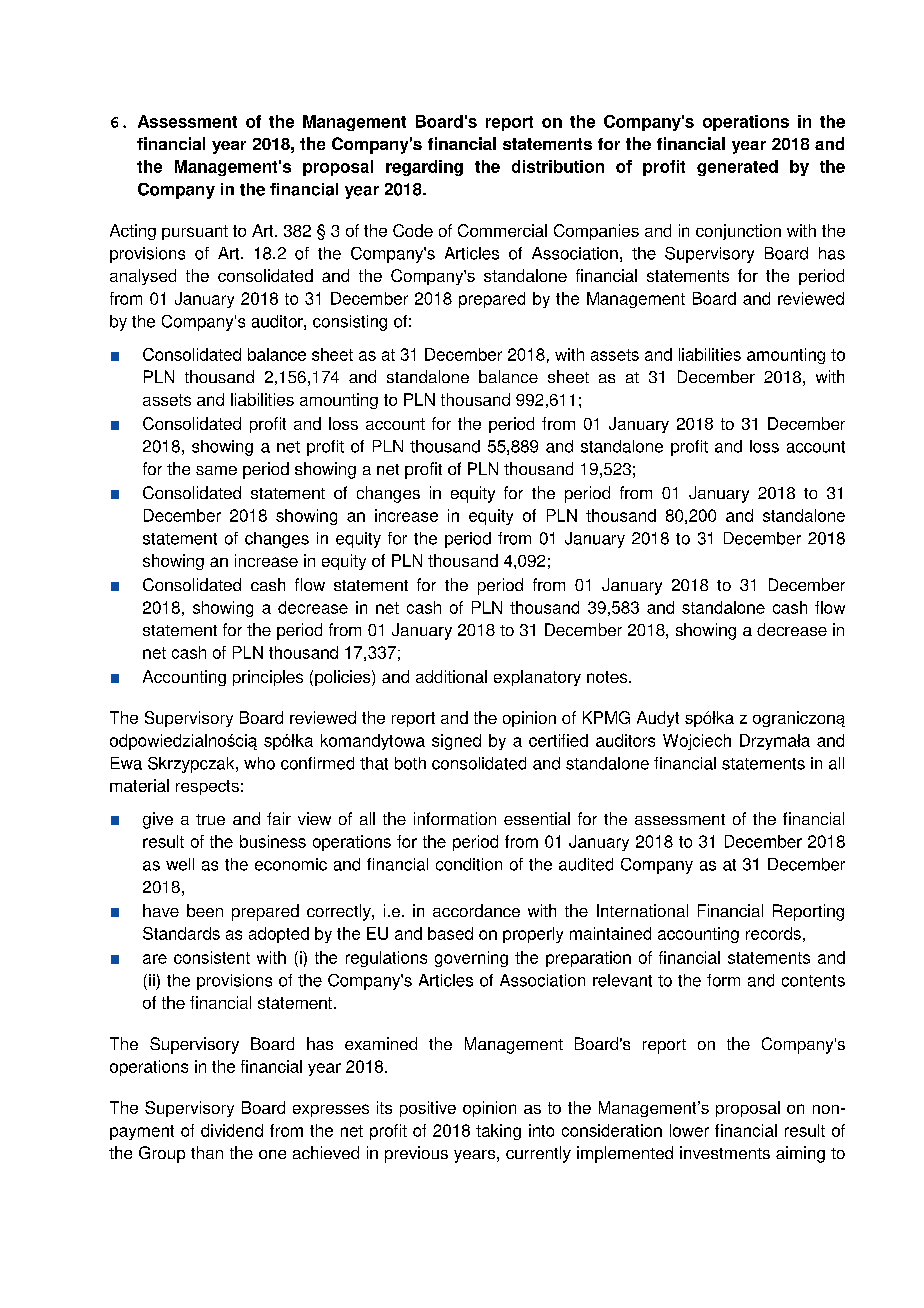 The width and height of the image is (924, 1308). I want to click on Wojciech, so click(697, 742).
